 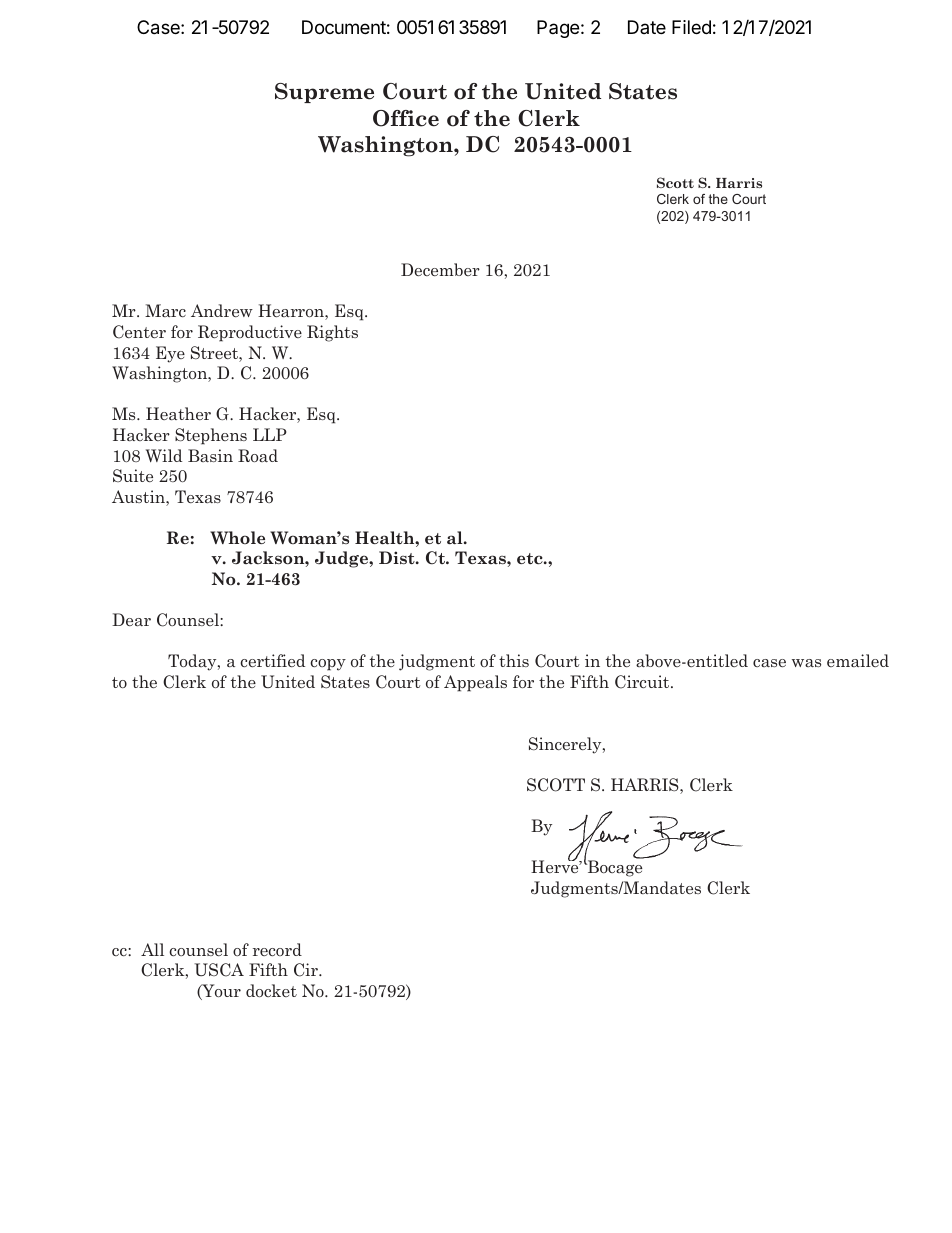 What do you see at coordinates (332, 333) in the document?
I see `Rights` at bounding box center [332, 333].
